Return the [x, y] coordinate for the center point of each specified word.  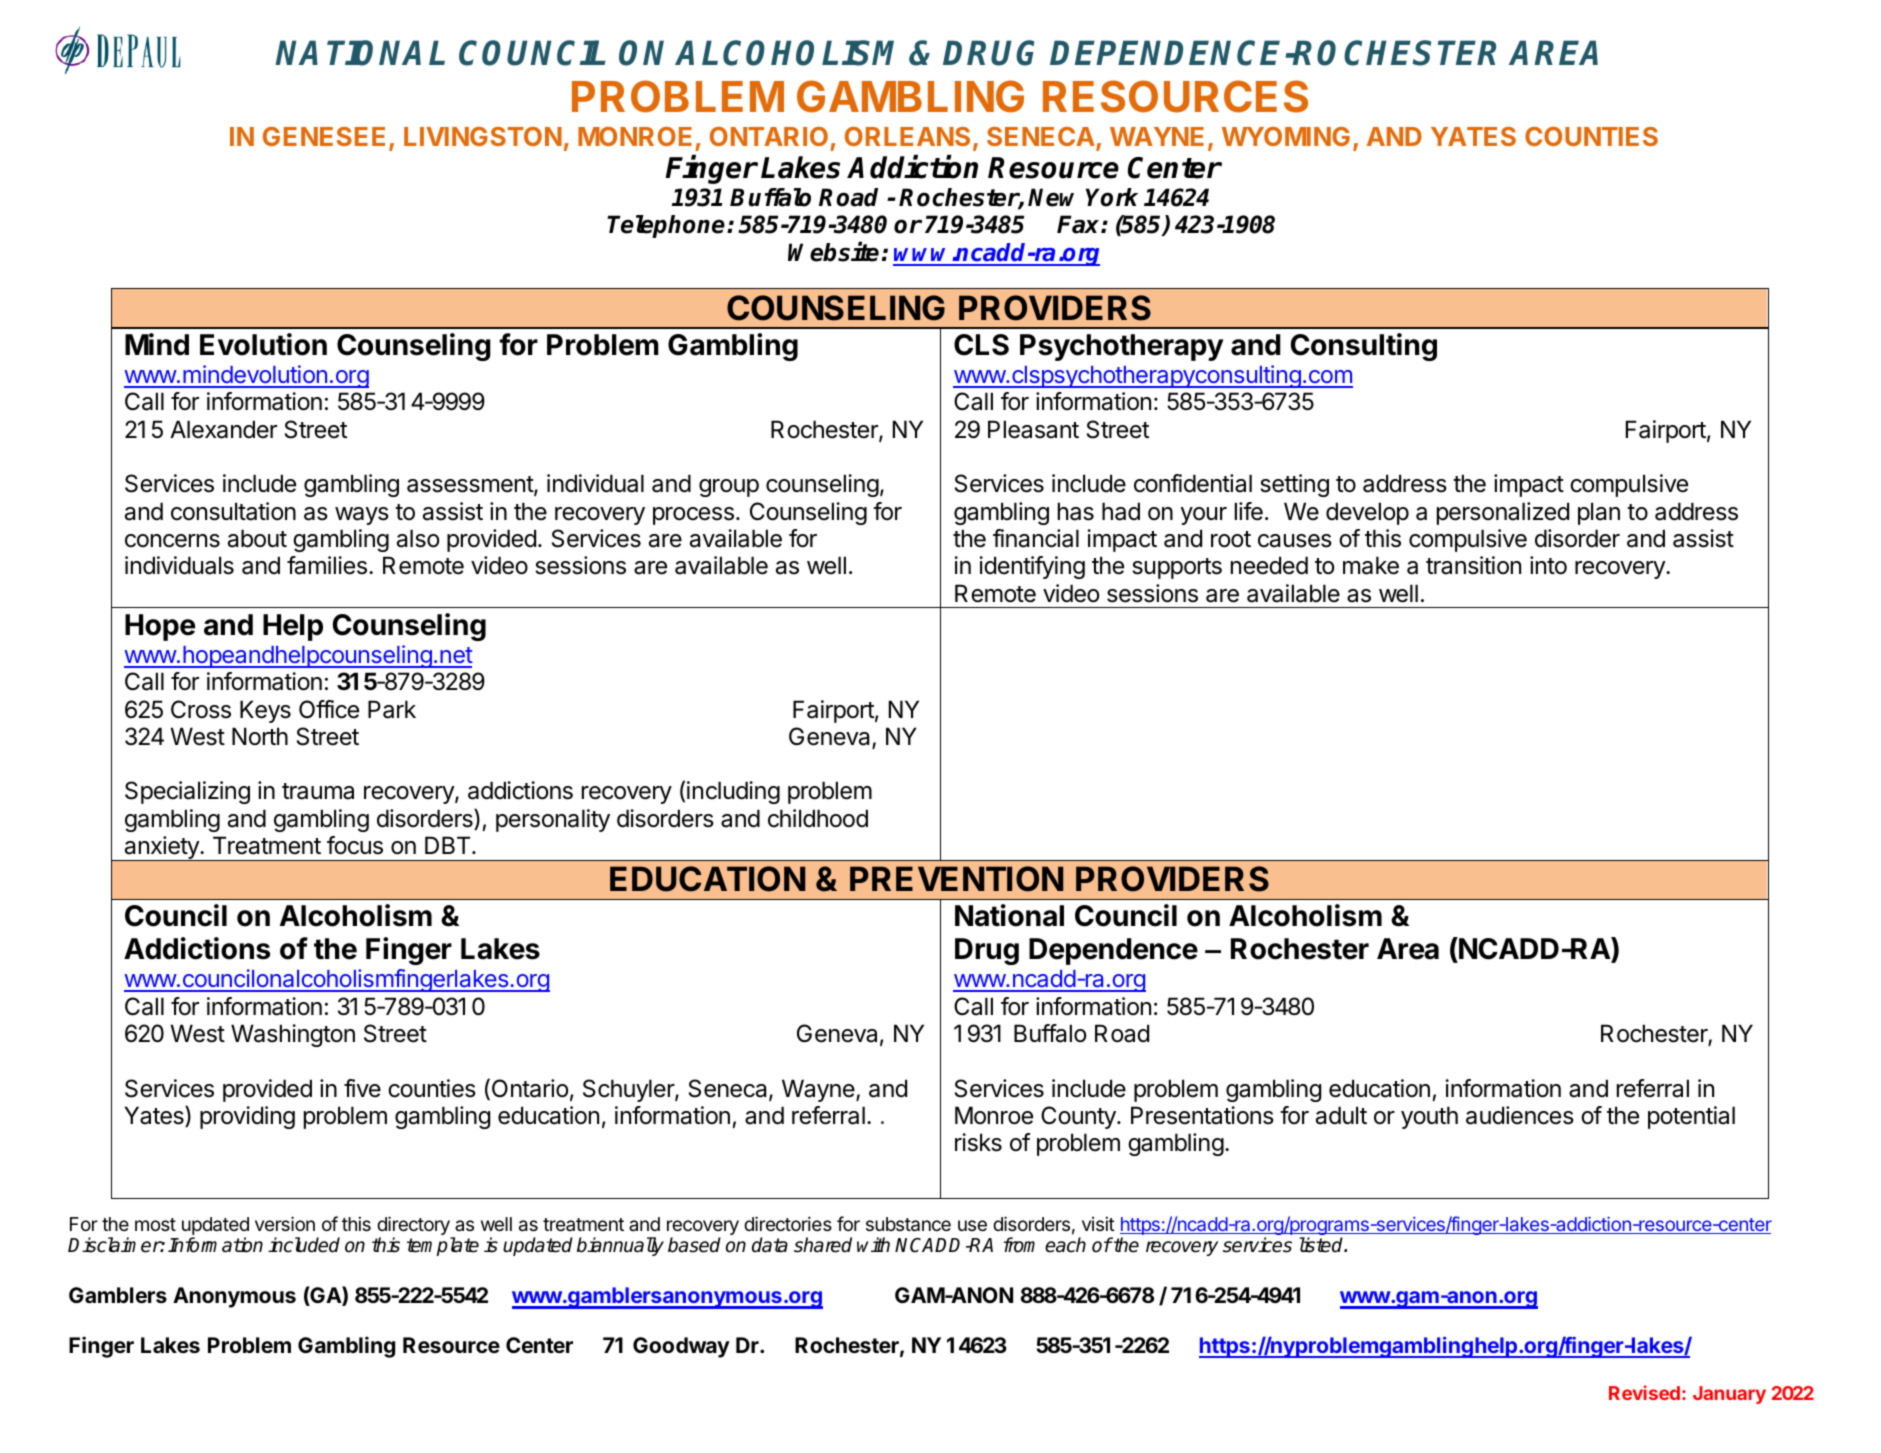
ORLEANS [907, 136]
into [1548, 565]
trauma [318, 791]
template [443, 1246]
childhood [818, 818]
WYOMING [1286, 136]
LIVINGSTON [483, 136]
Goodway [681, 1347]
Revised [1644, 1392]
